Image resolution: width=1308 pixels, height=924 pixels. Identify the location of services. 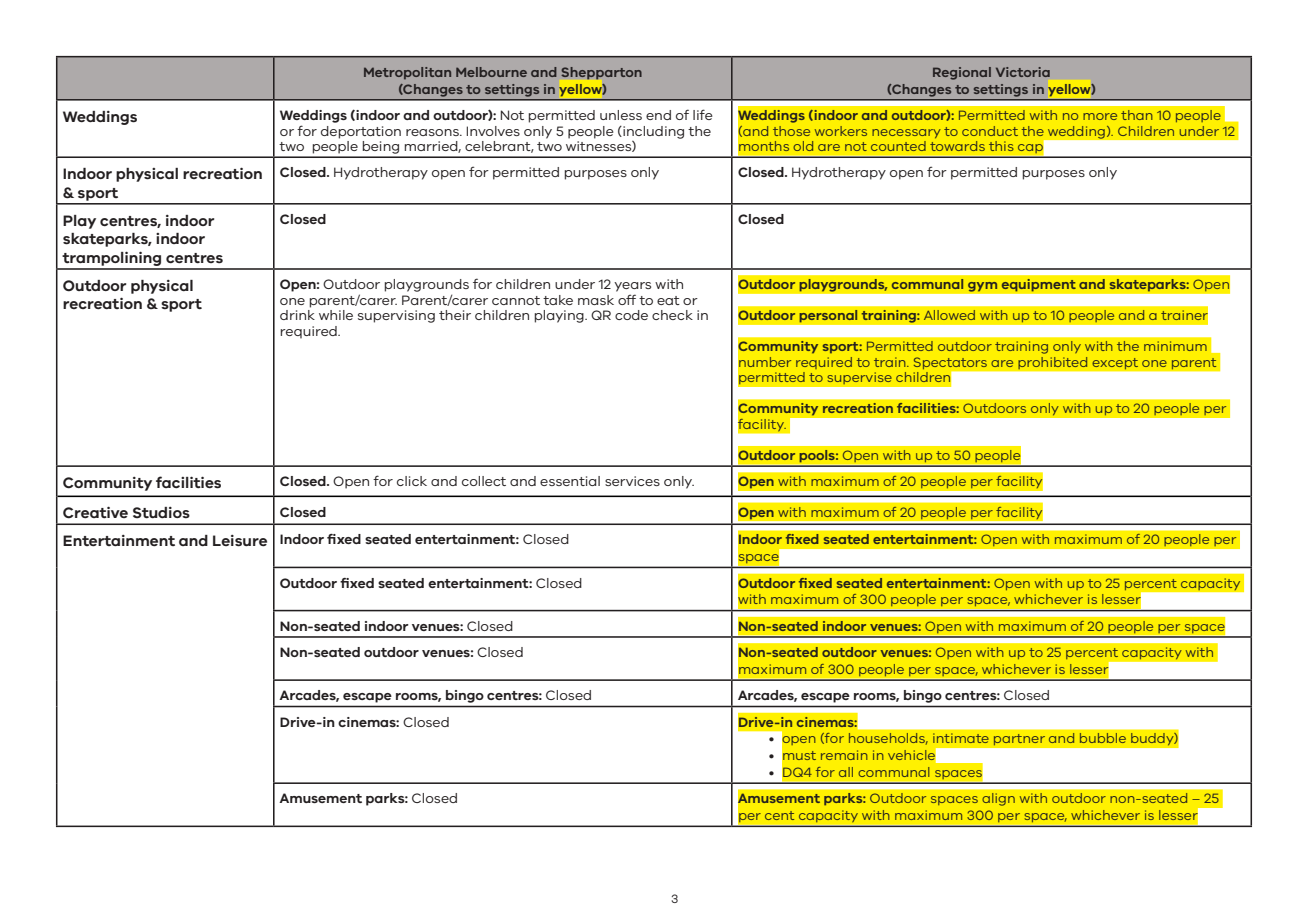
(632, 481).
